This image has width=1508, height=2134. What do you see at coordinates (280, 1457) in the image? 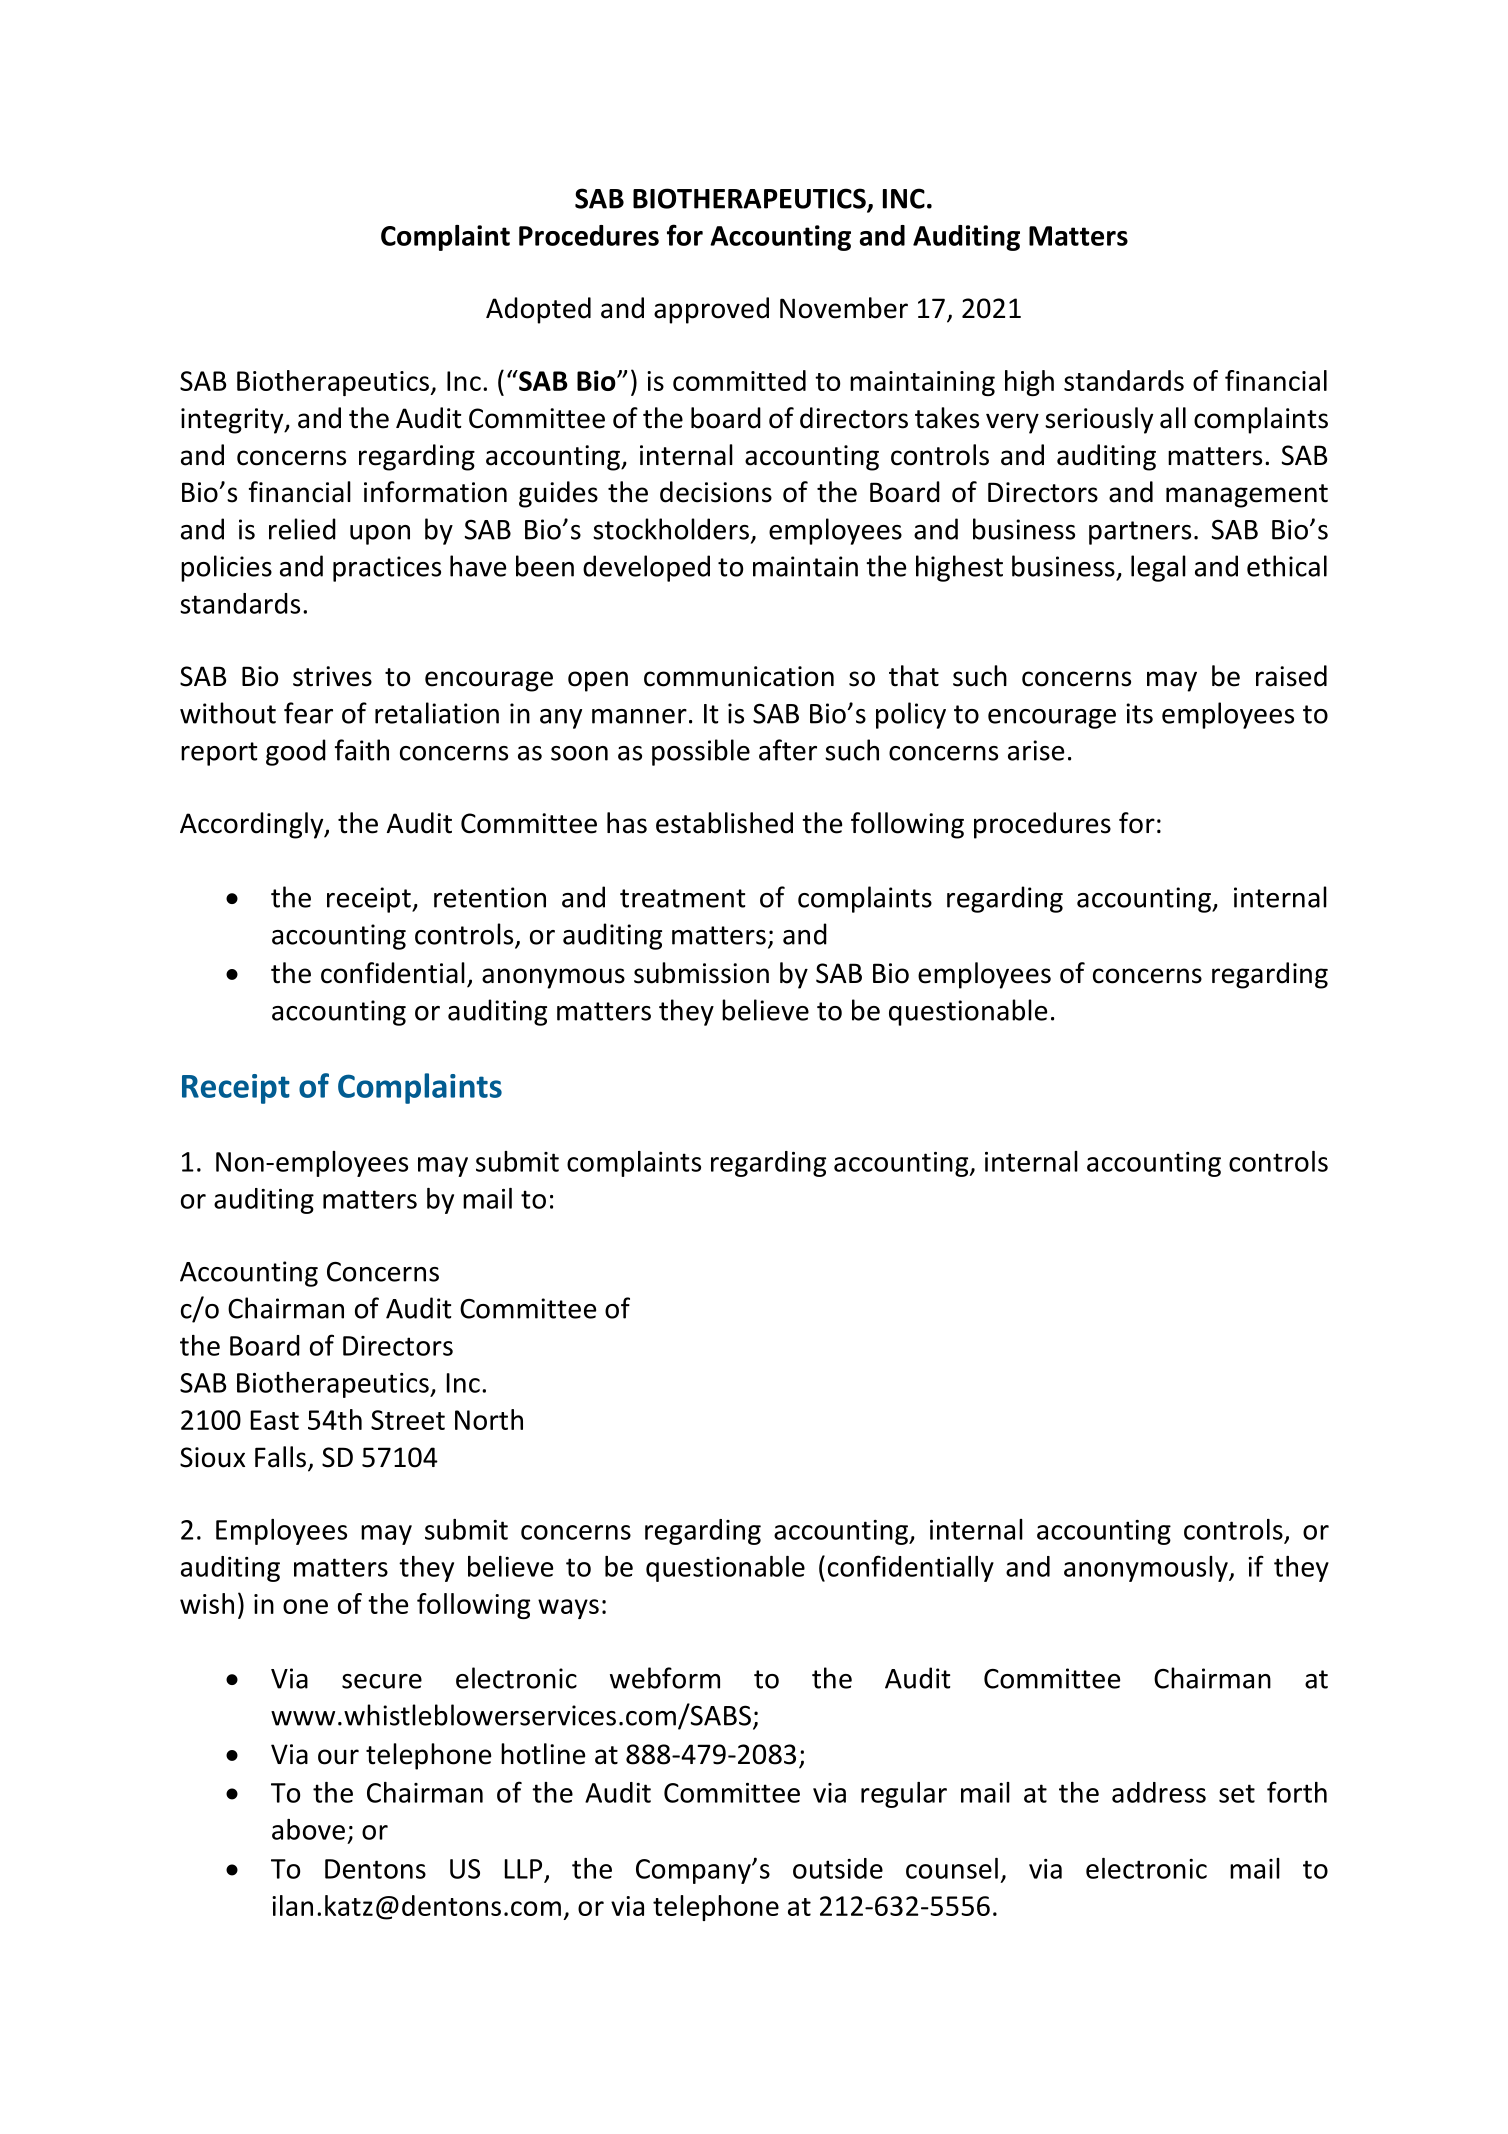
I see `Falls` at bounding box center [280, 1457].
